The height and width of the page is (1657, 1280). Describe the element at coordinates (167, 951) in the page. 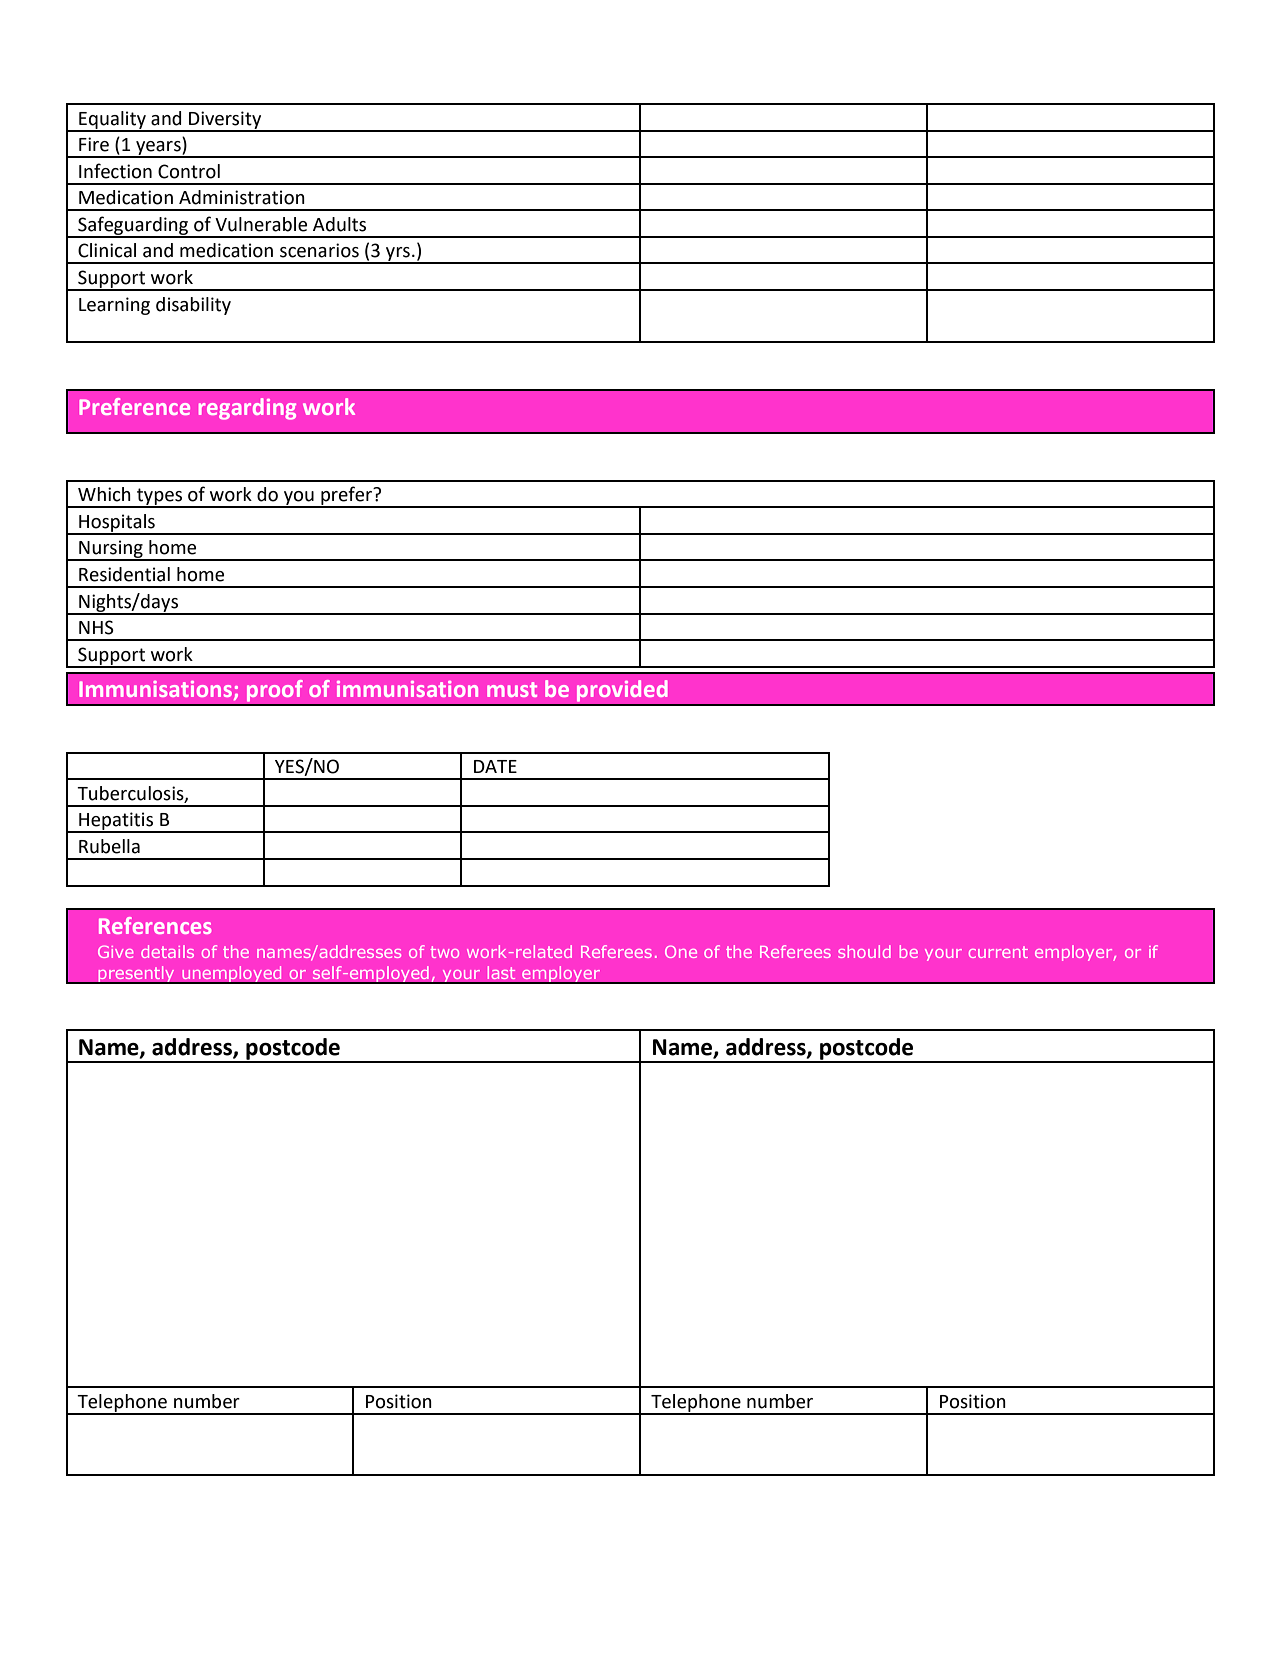

I see `details` at that location.
